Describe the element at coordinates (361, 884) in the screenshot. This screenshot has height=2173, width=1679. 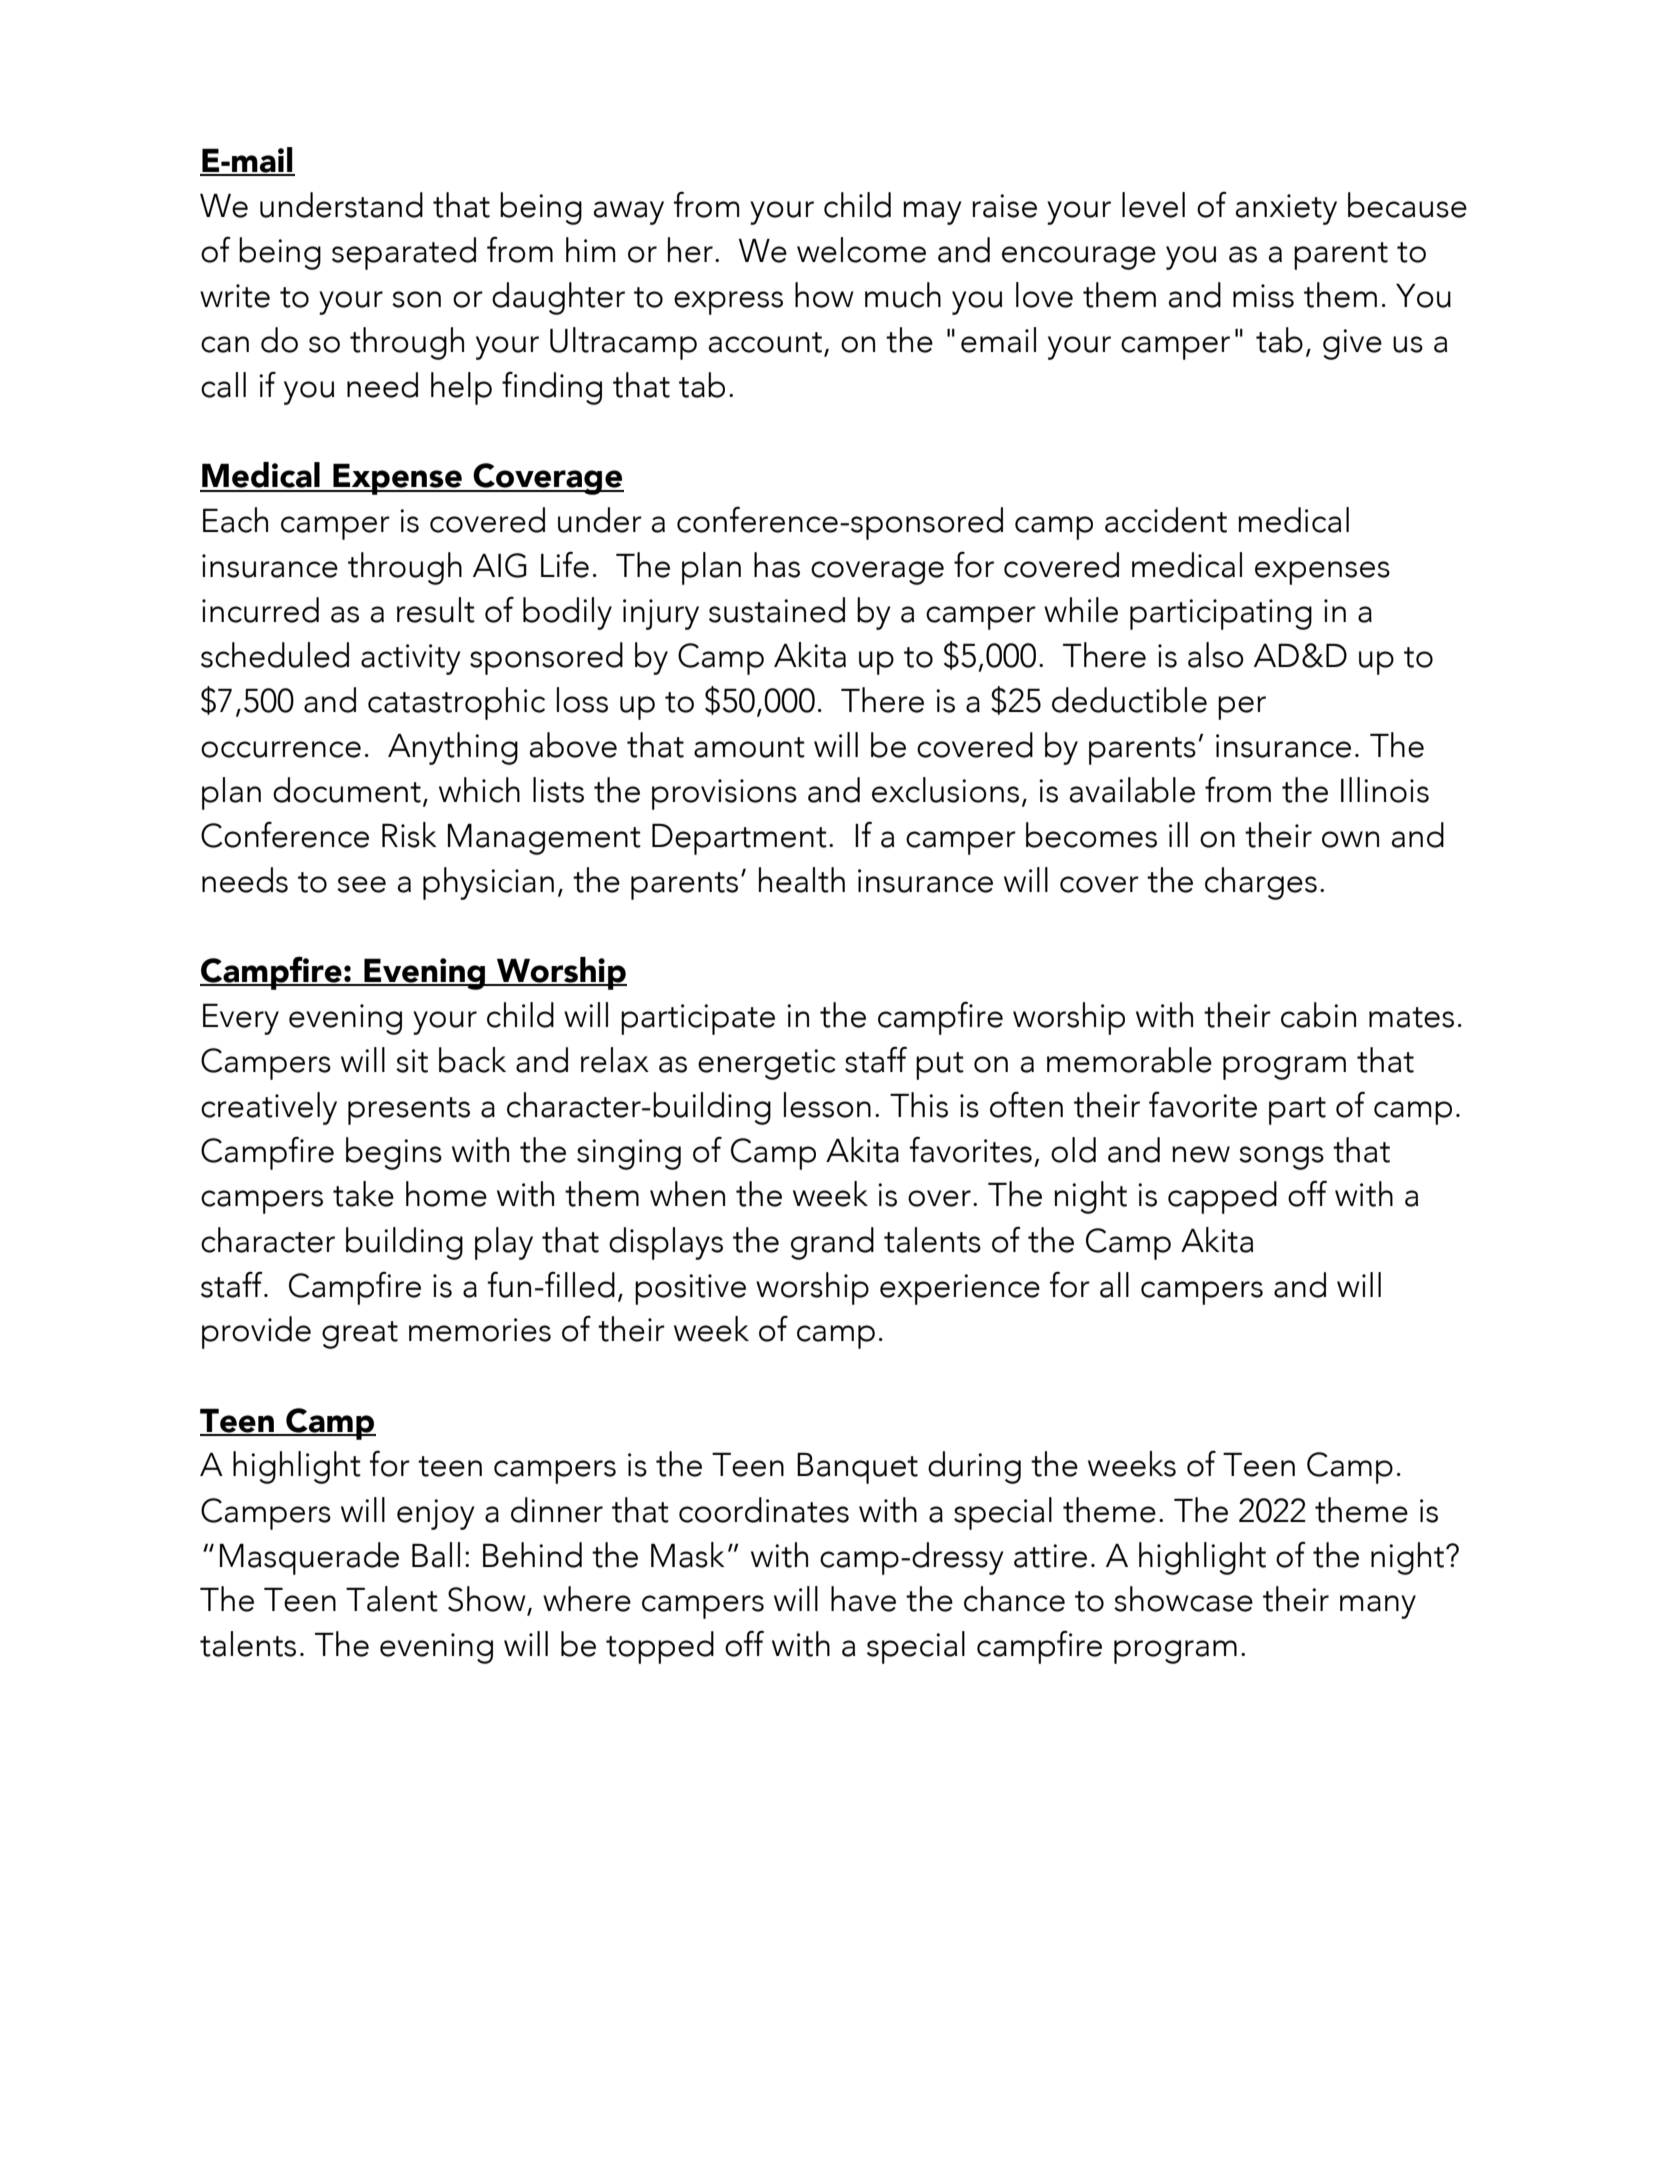
I see `see` at that location.
